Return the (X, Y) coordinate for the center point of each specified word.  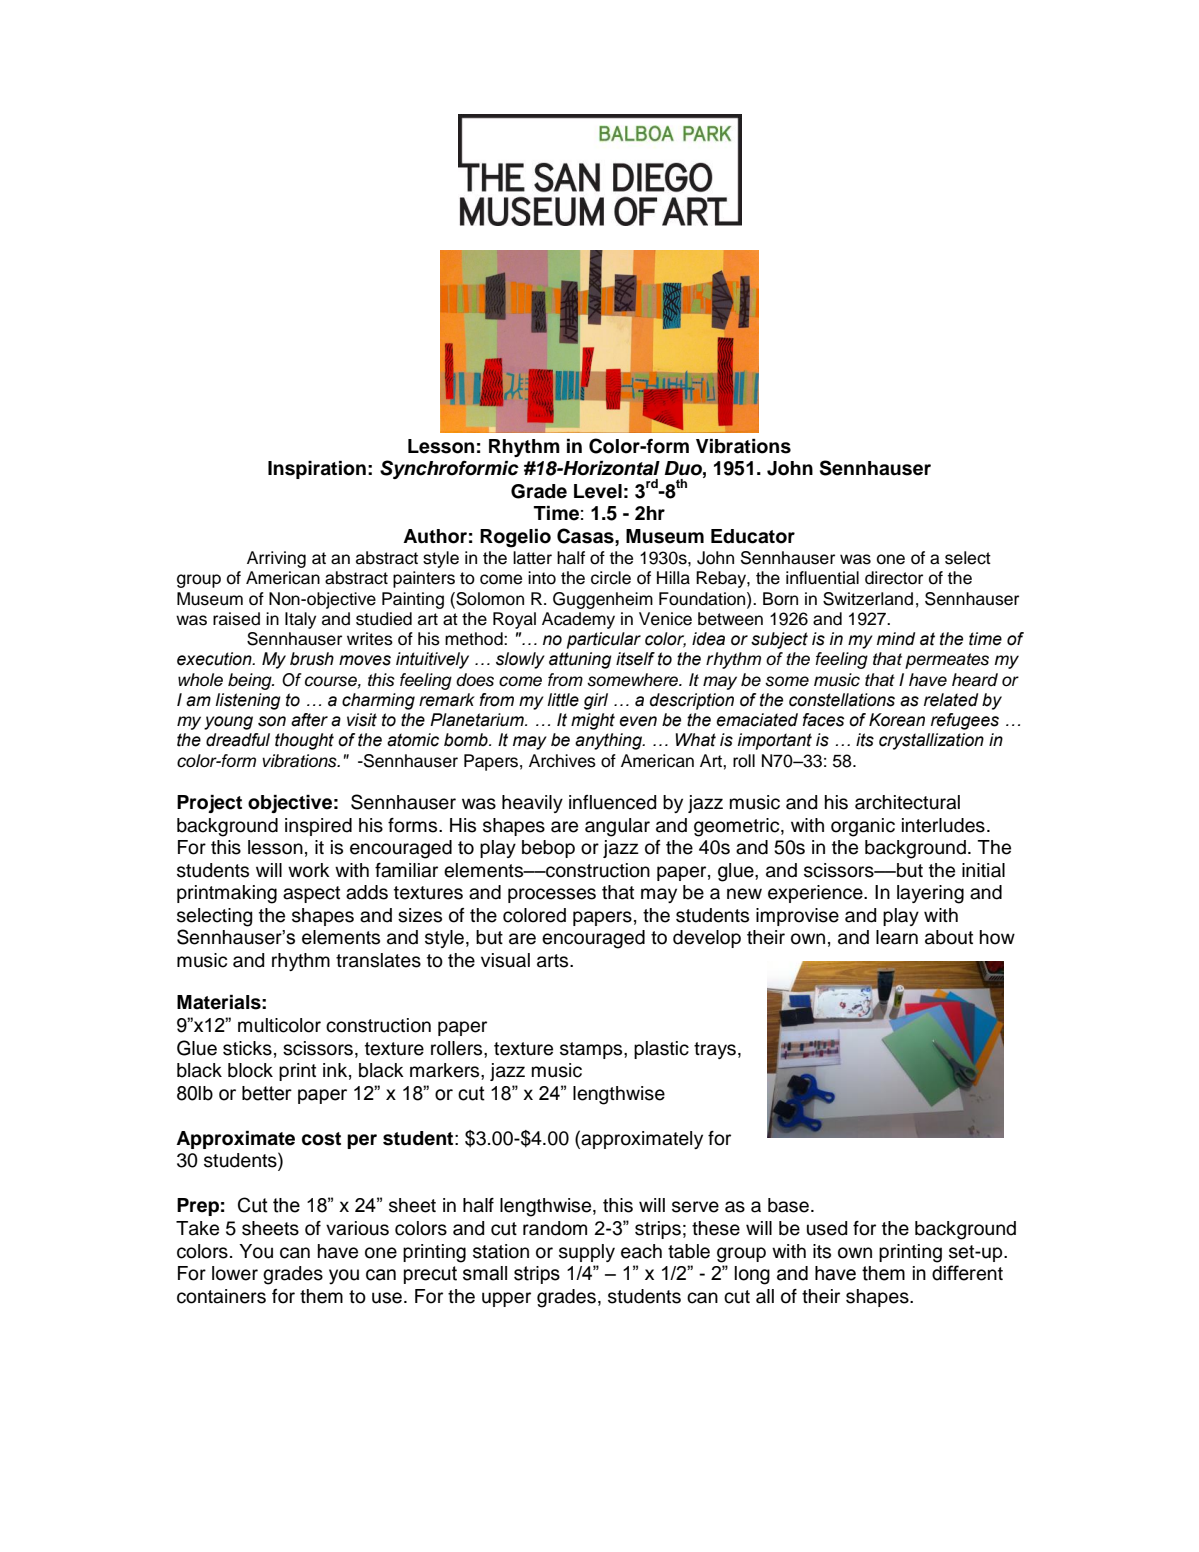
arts (554, 961)
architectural (907, 802)
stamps (592, 1050)
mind (896, 639)
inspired (318, 827)
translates (378, 960)
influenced (612, 802)
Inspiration (317, 470)
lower (235, 1273)
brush (312, 659)
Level (598, 491)
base (788, 1205)
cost (321, 1139)
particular (604, 640)
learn (897, 937)
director (894, 578)
